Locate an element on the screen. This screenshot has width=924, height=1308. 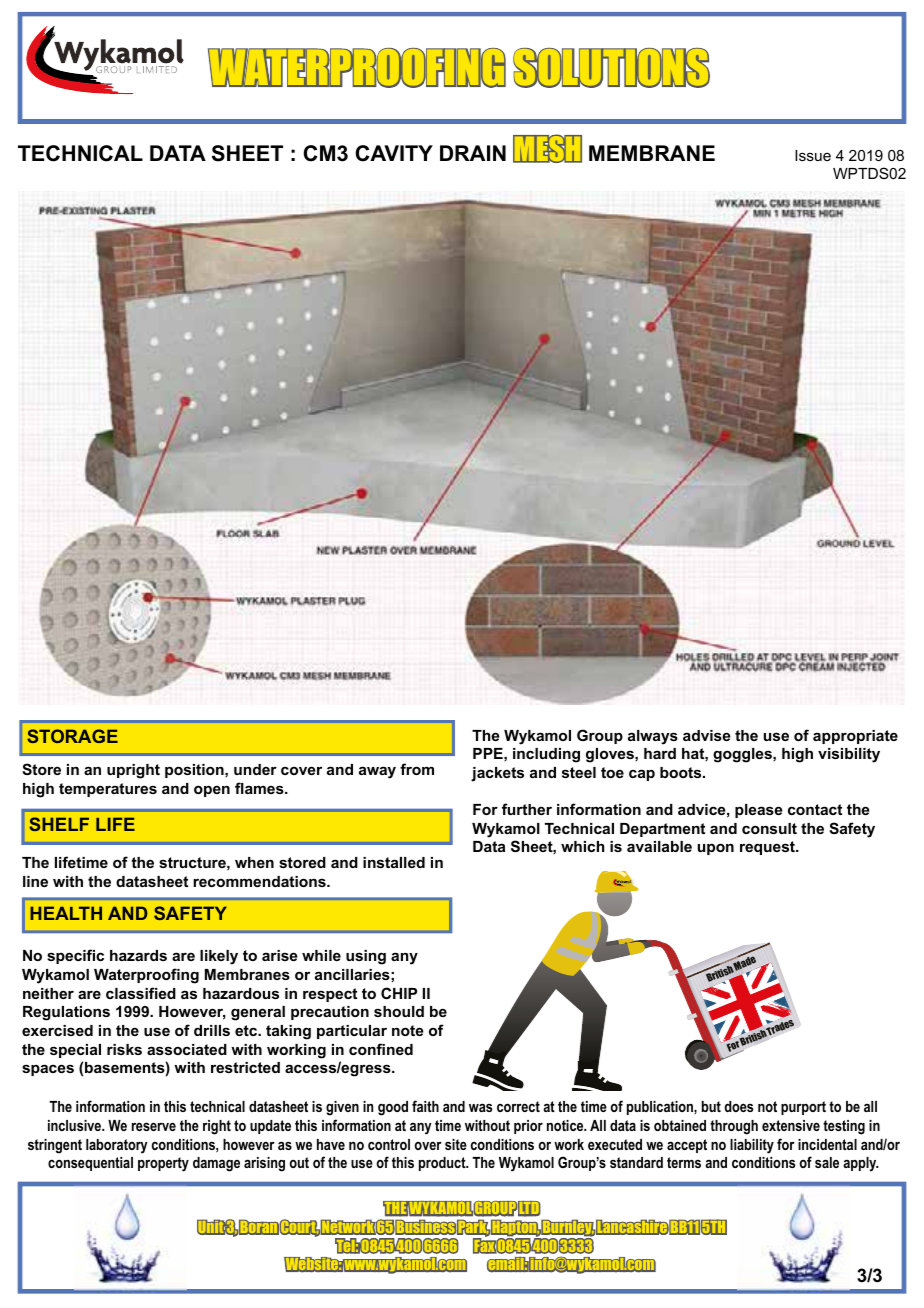
appropriate is located at coordinates (855, 737).
